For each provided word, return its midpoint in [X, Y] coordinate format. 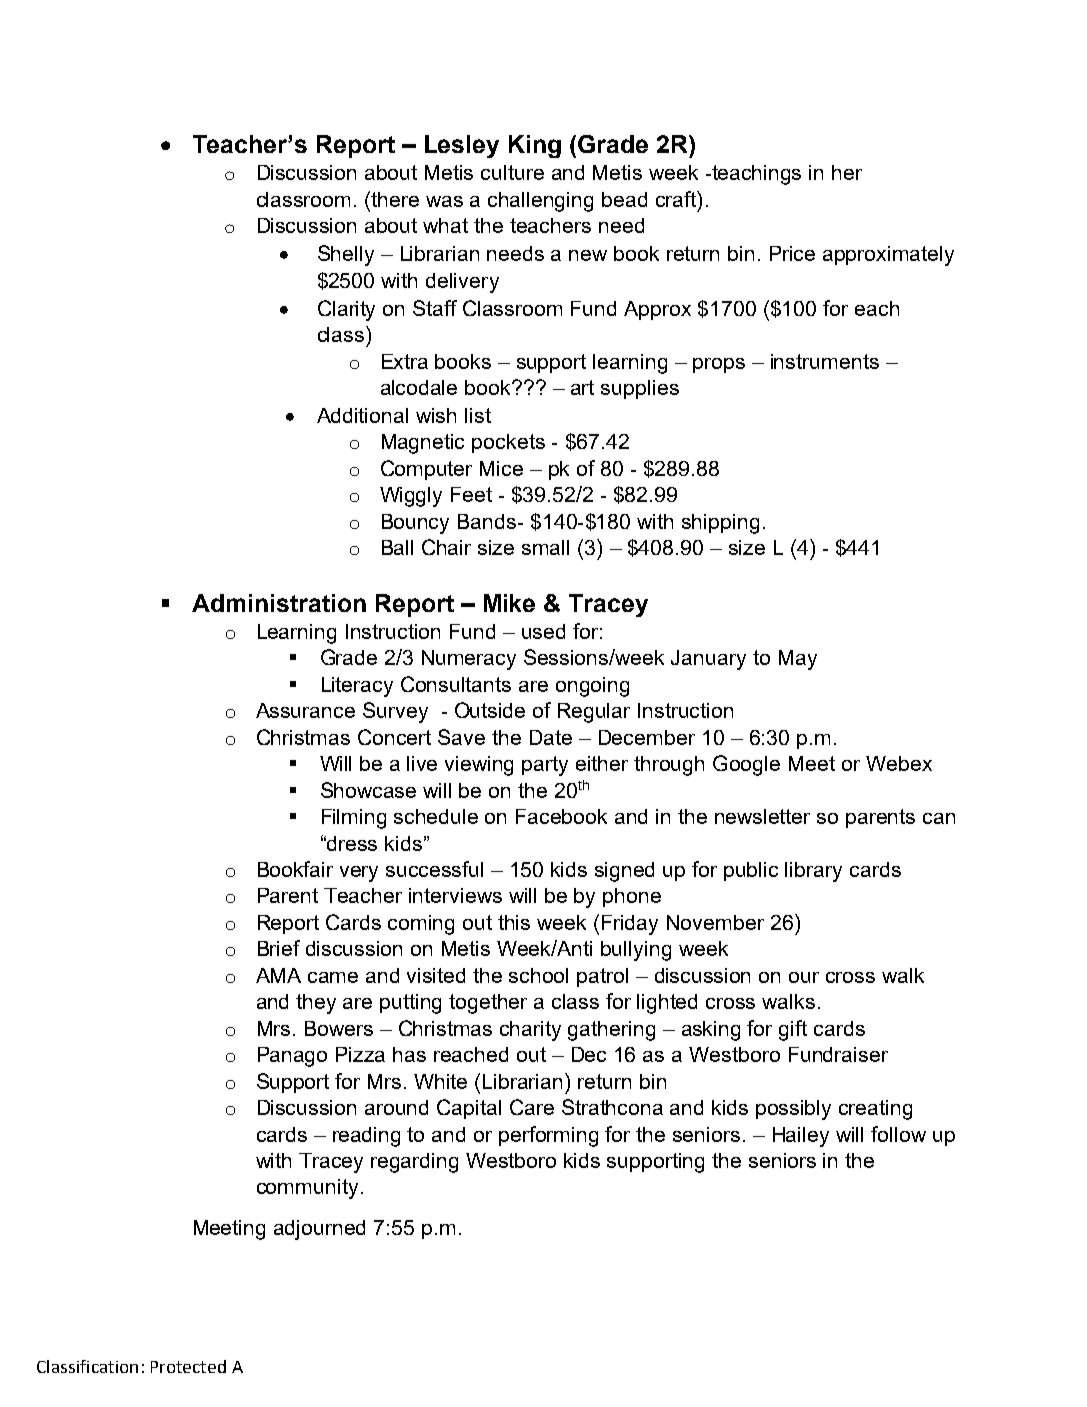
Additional [362, 415]
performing [548, 1136]
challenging [540, 202]
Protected [188, 1366]
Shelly [346, 255]
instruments [825, 361]
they [316, 1004]
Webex [899, 763]
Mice [501, 468]
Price [792, 253]
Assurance [305, 710]
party [545, 766]
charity [530, 1031]
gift [793, 1030]
